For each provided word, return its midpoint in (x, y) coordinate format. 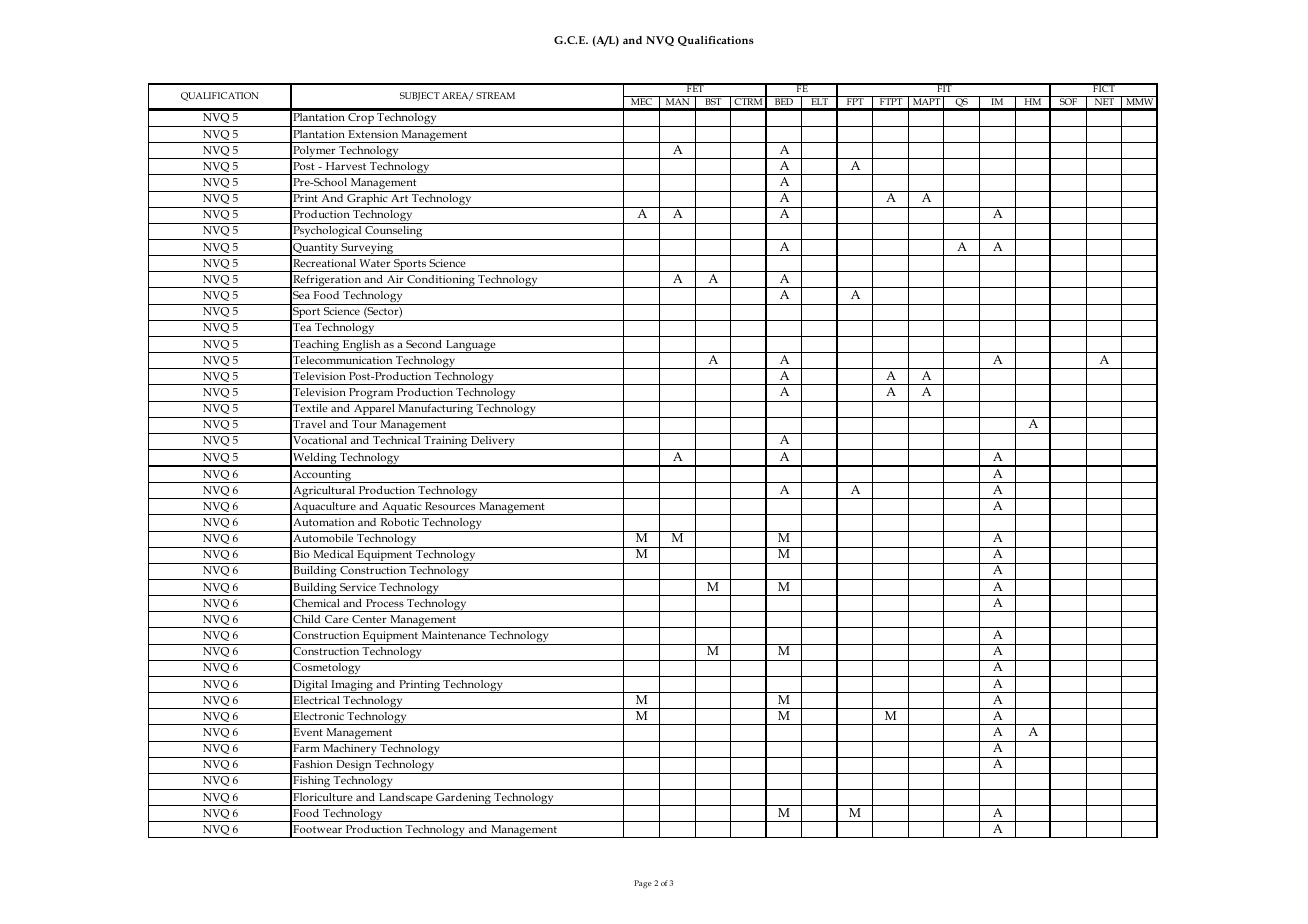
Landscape (406, 799)
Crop (361, 120)
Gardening (463, 799)
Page (643, 884)
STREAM (495, 95)
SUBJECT (420, 96)
